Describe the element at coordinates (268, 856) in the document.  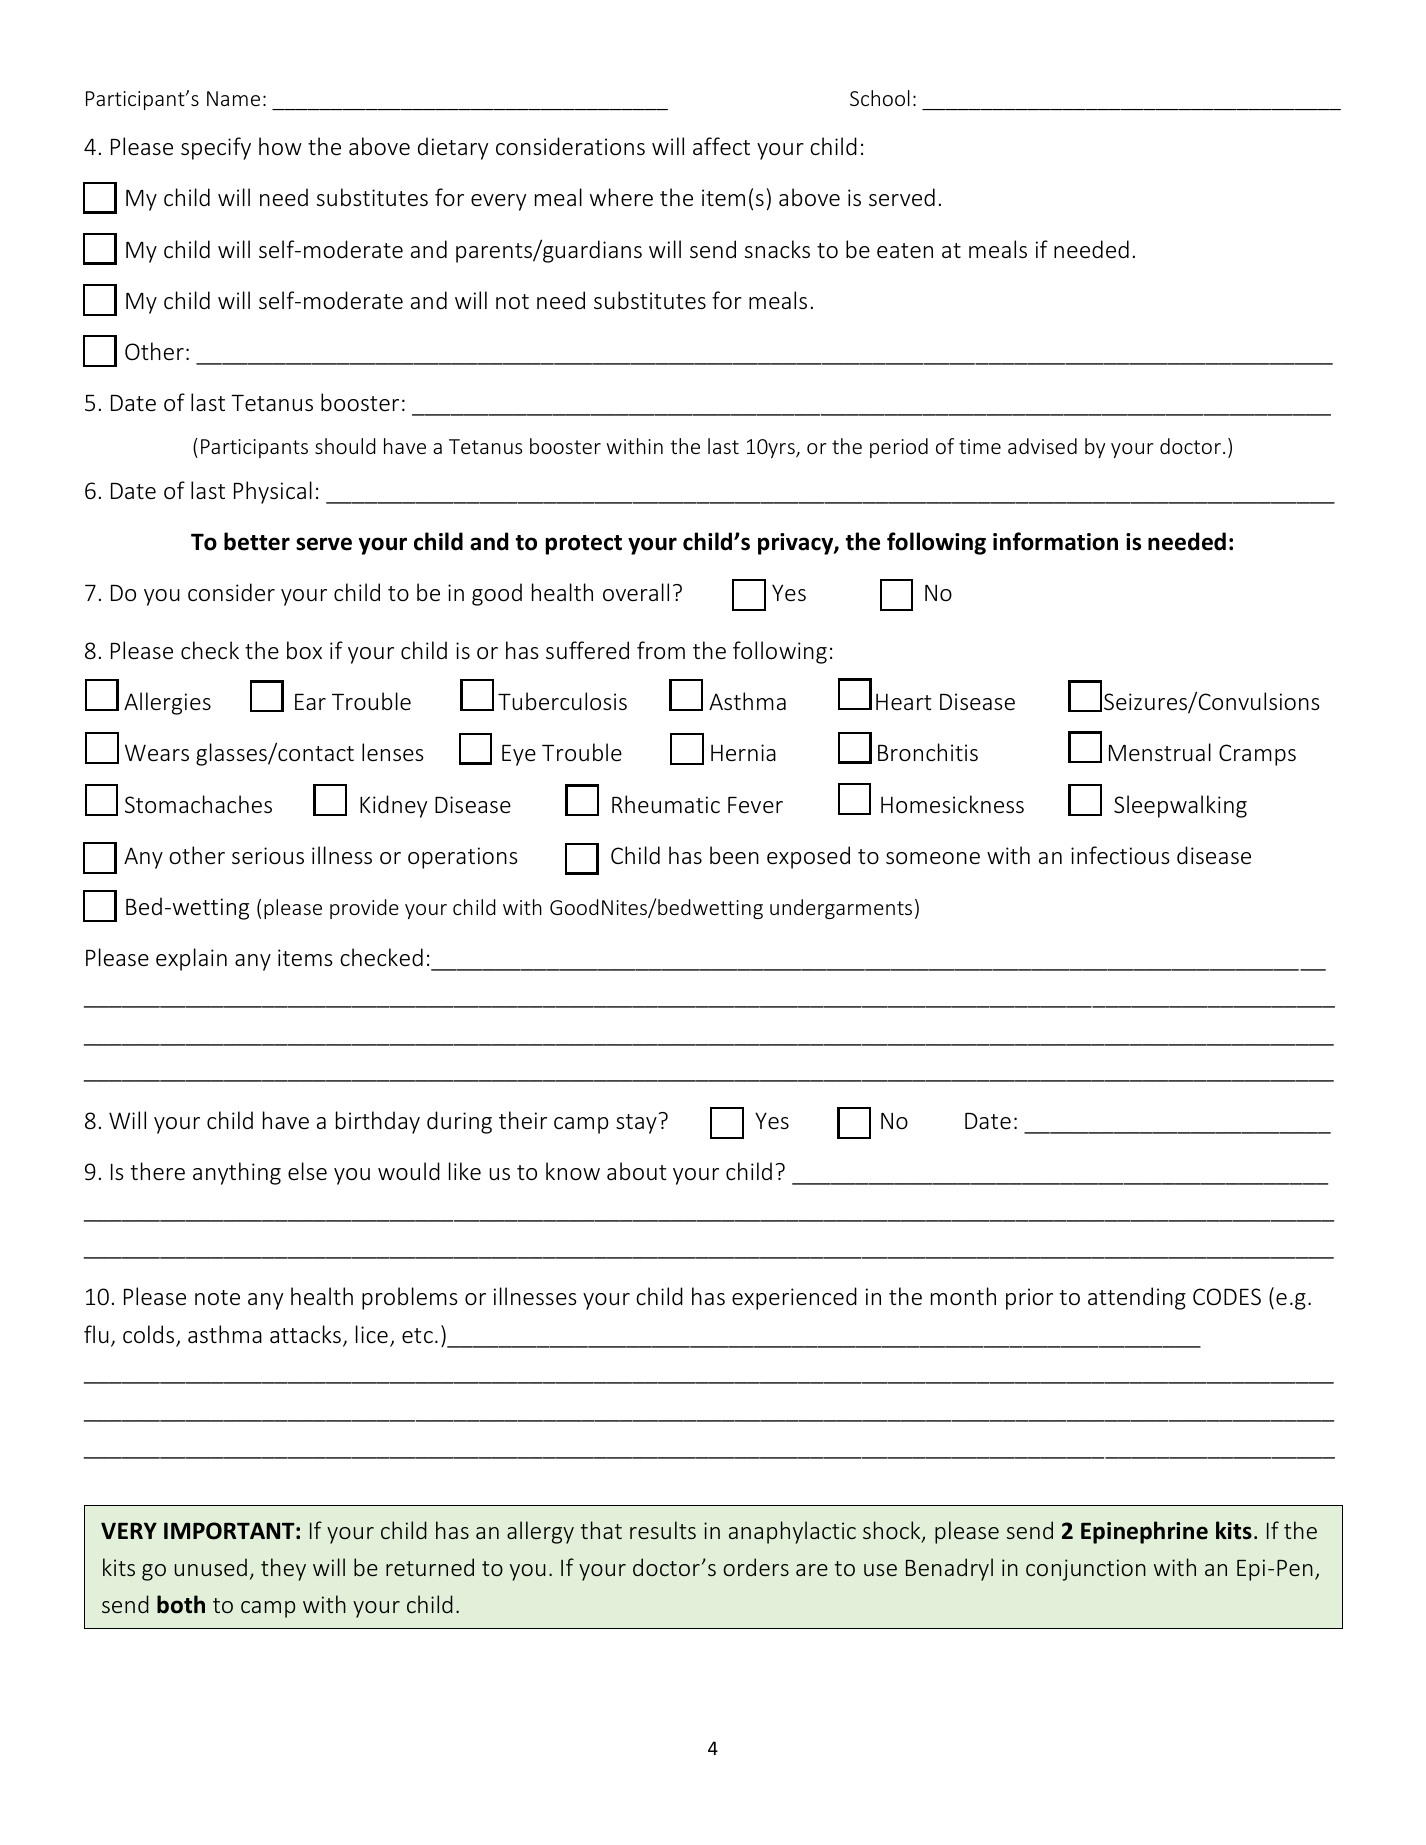
I see `serious` at that location.
